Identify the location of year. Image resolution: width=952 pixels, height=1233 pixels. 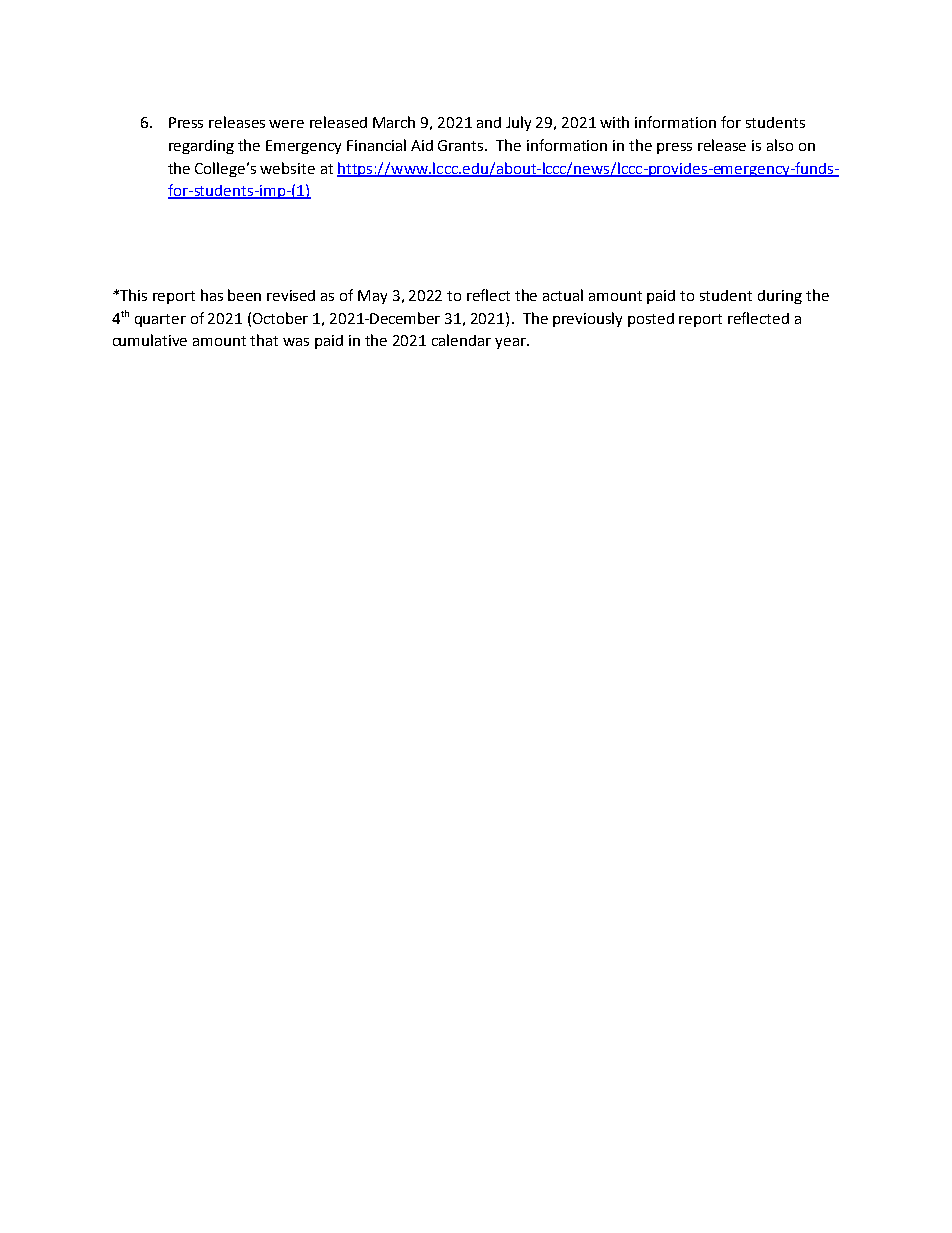
(511, 343).
